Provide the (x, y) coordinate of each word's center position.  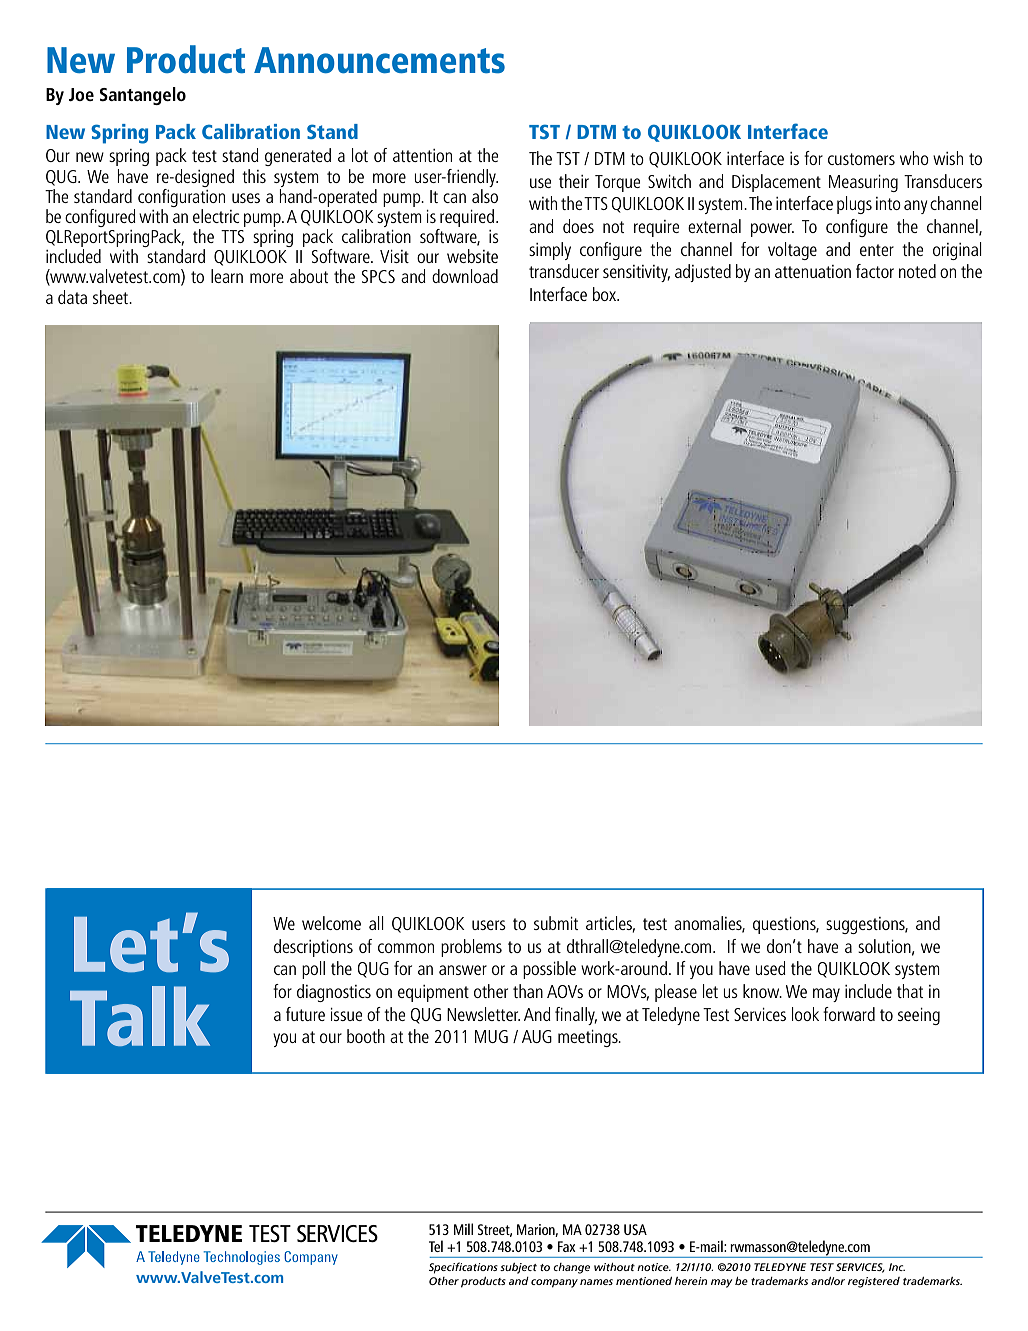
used (771, 968)
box (605, 294)
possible (549, 970)
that (910, 991)
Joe (81, 94)
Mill (463, 1229)
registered (874, 1282)
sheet (112, 297)
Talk (140, 1016)
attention (422, 155)
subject (518, 1268)
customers (861, 159)
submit (556, 923)
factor (875, 271)
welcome (331, 923)
